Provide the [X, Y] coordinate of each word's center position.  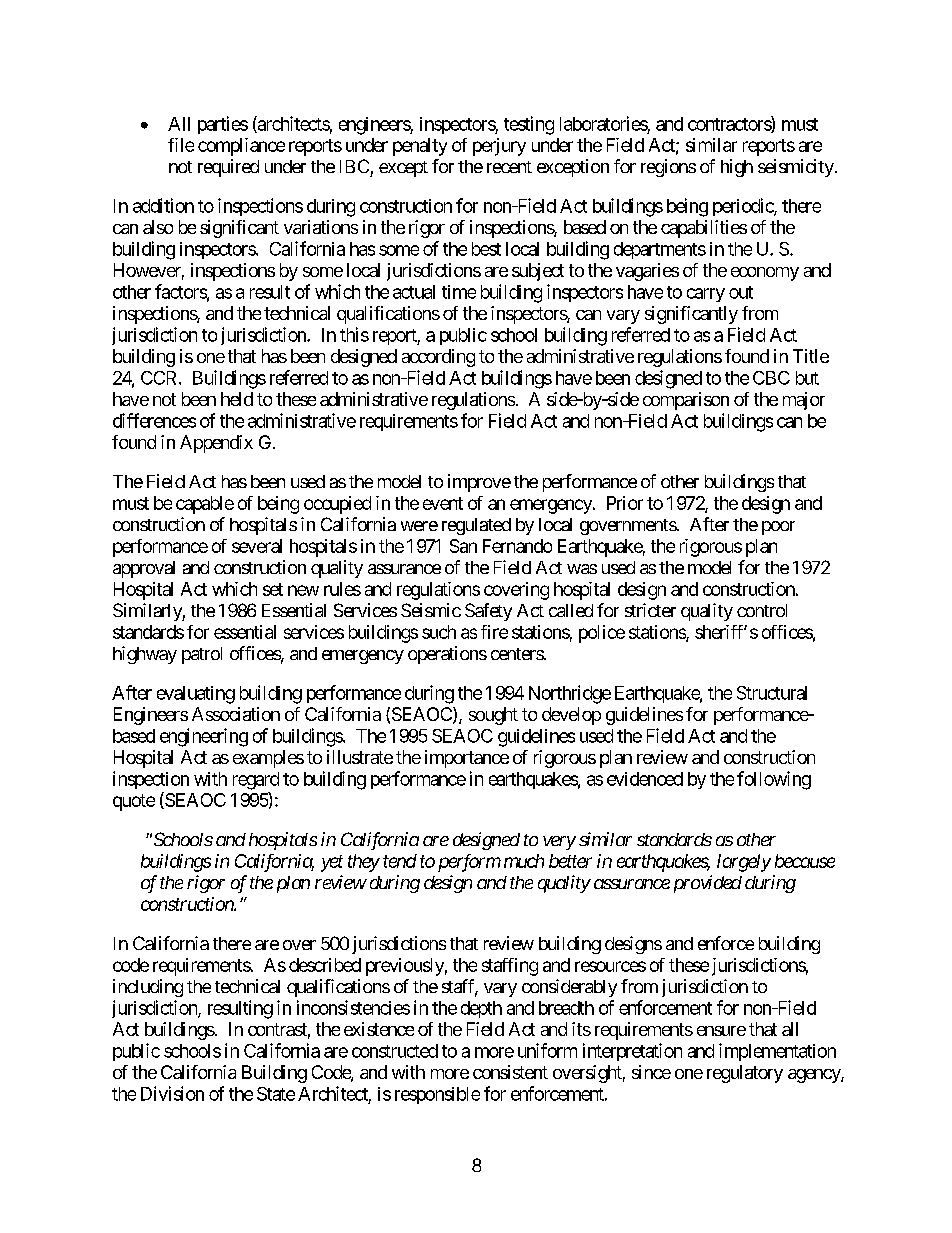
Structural [772, 693]
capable [205, 505]
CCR [160, 378]
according [438, 358]
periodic [744, 207]
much [524, 861]
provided [708, 884]
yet [332, 863]
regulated [476, 526]
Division [172, 1093]
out [741, 292]
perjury [499, 147]
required [228, 168]
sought [493, 716]
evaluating [196, 695]
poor [778, 528]
